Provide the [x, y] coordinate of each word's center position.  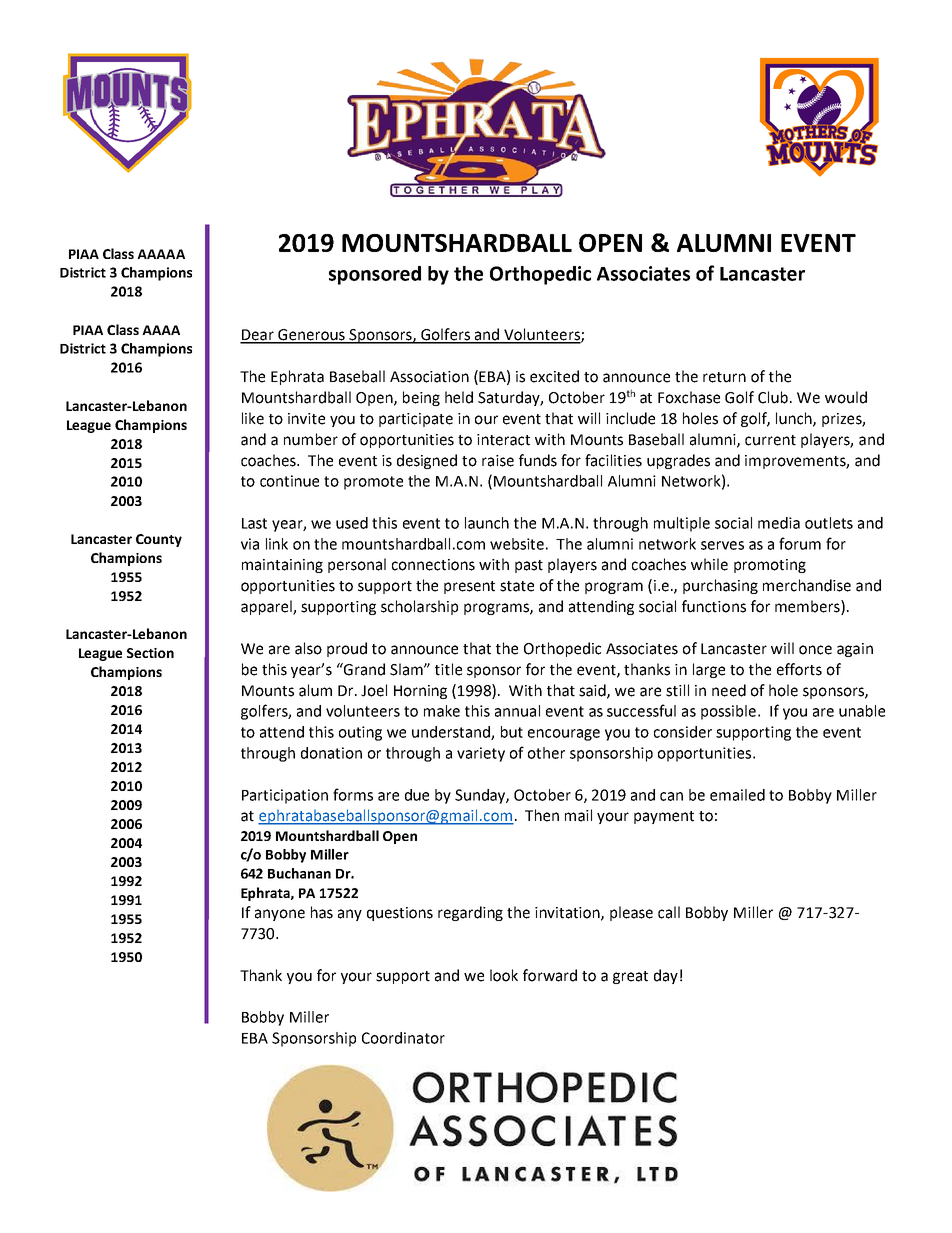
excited [554, 376]
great [630, 977]
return [724, 377]
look [504, 975]
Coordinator [403, 1038]
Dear [258, 336]
